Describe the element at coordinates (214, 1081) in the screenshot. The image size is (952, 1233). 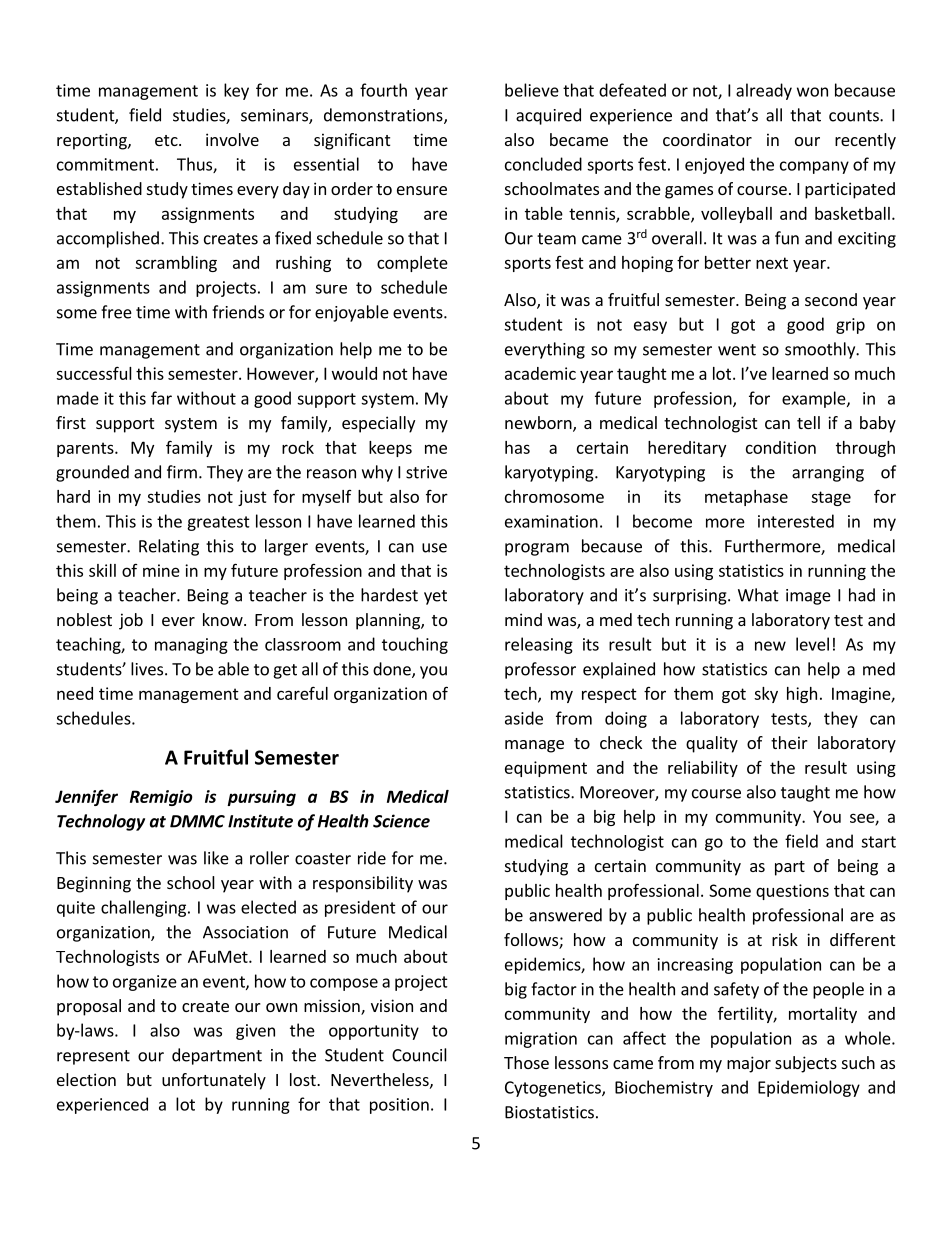
I see `unfortunately` at that location.
